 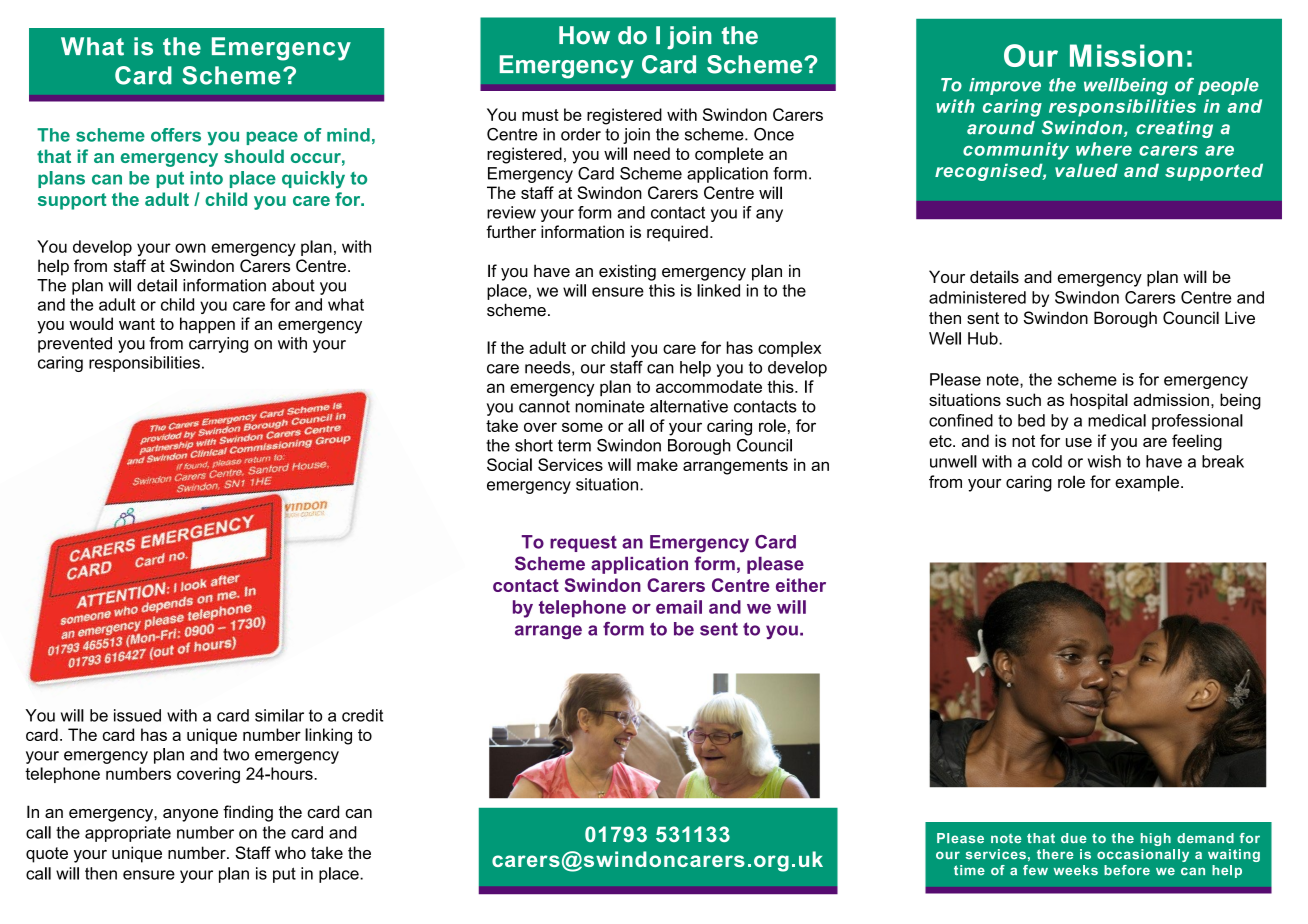 I want to click on either, so click(x=801, y=585).
